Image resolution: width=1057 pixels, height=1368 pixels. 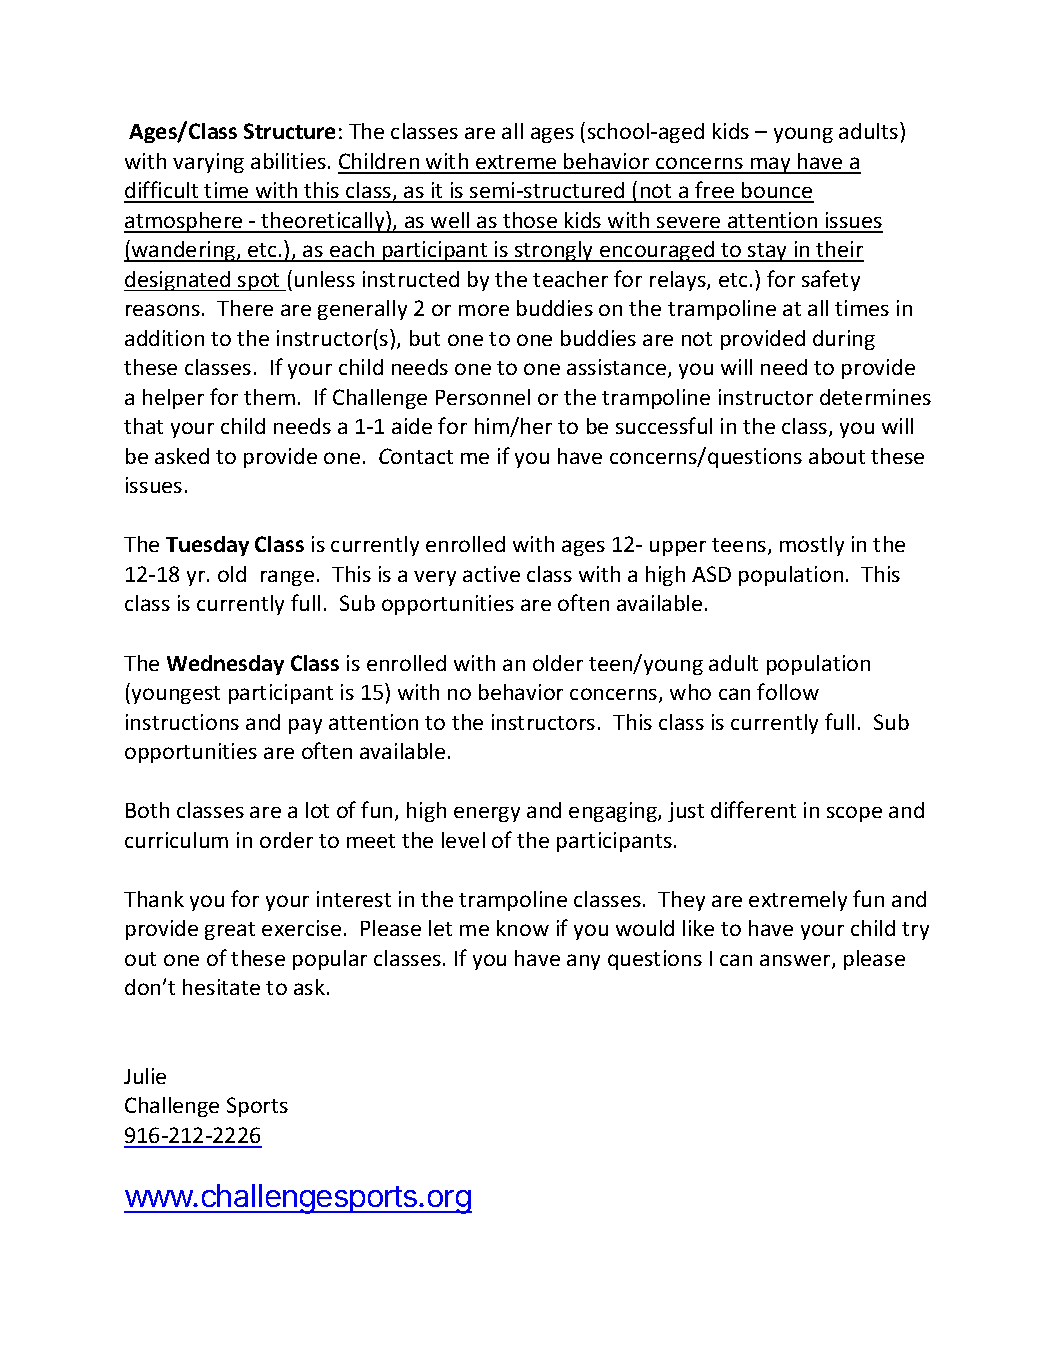 I want to click on varying, so click(x=208, y=163).
